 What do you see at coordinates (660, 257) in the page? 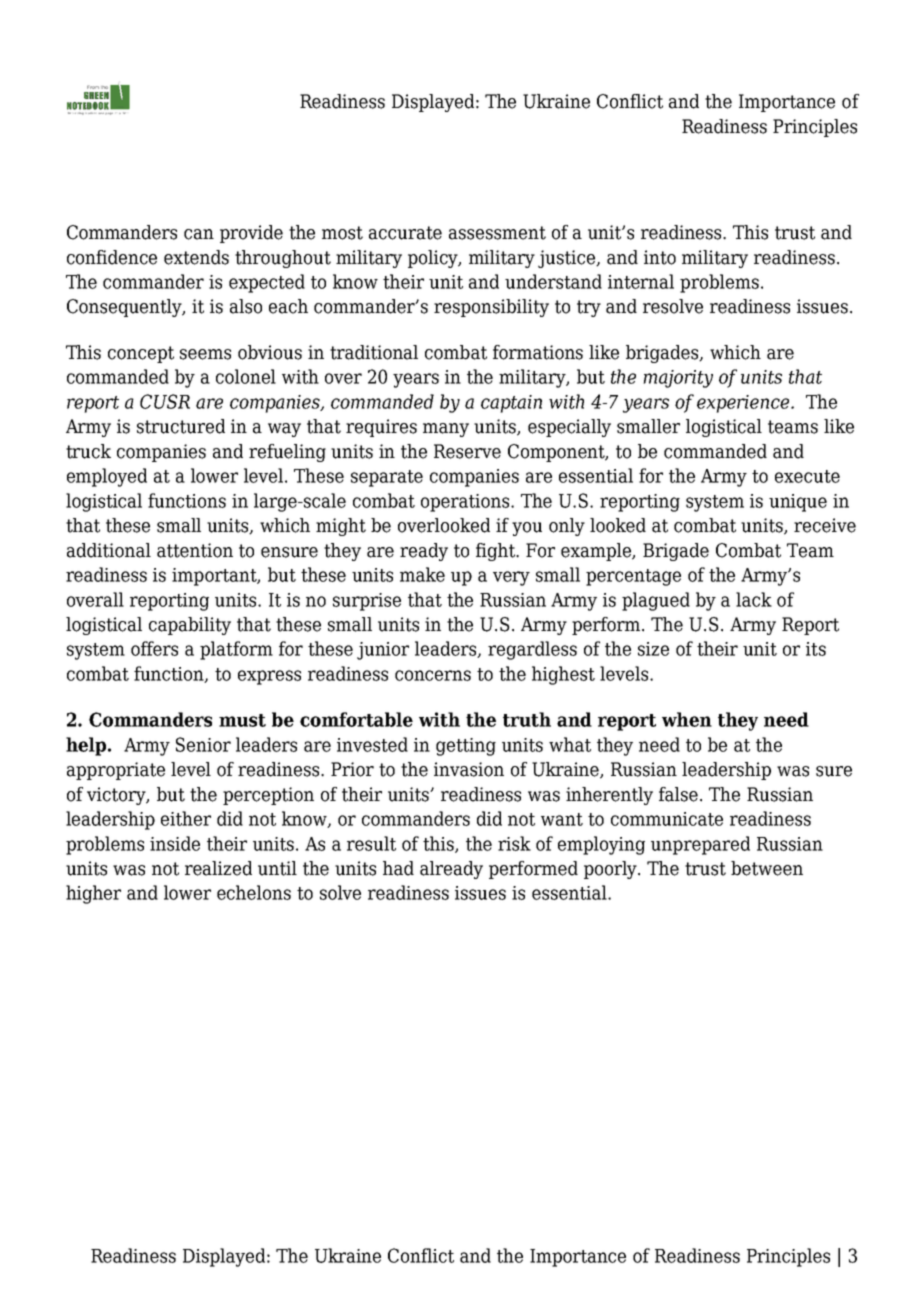
I see `into` at bounding box center [660, 257].
